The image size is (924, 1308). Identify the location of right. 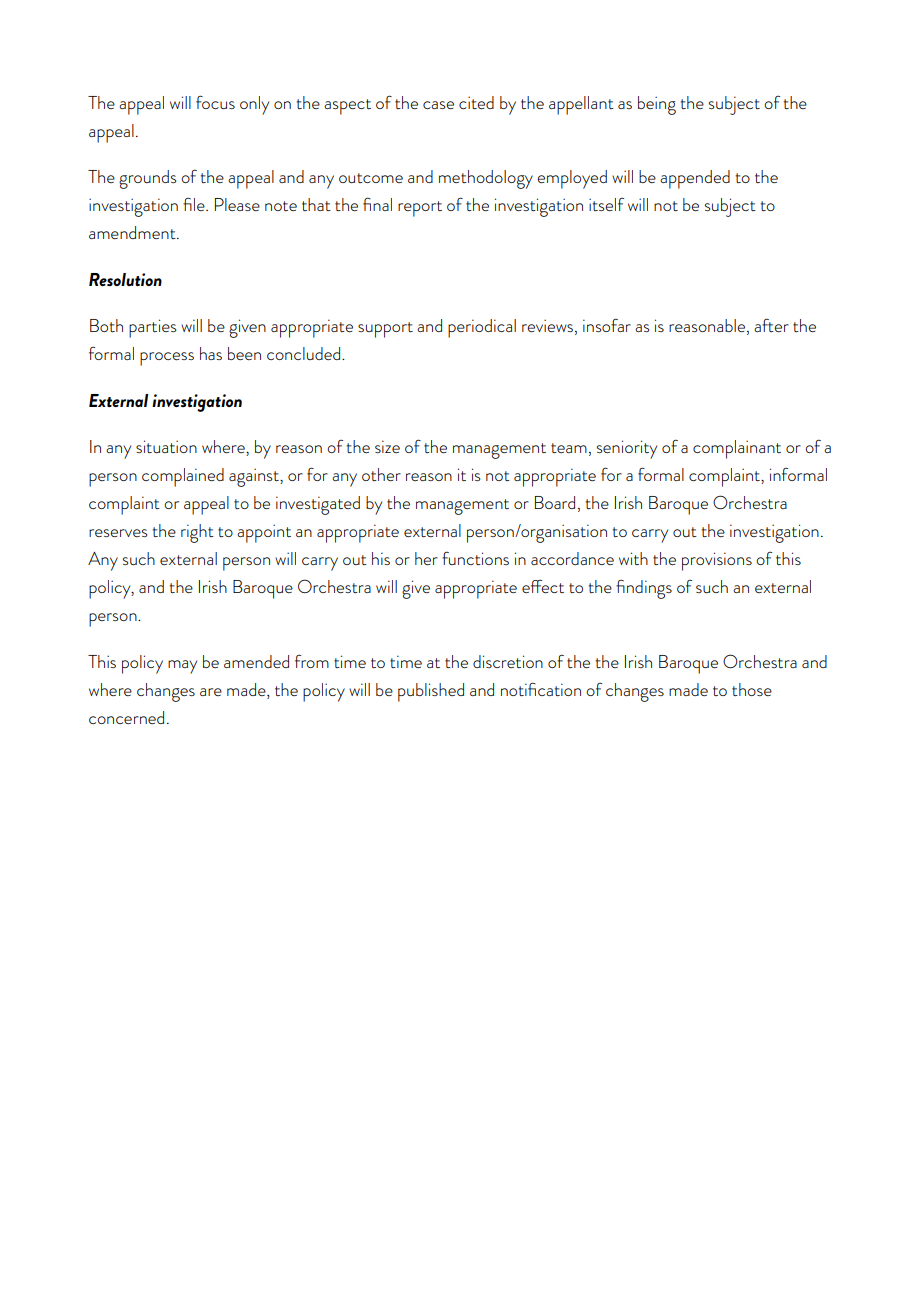
(197, 533).
